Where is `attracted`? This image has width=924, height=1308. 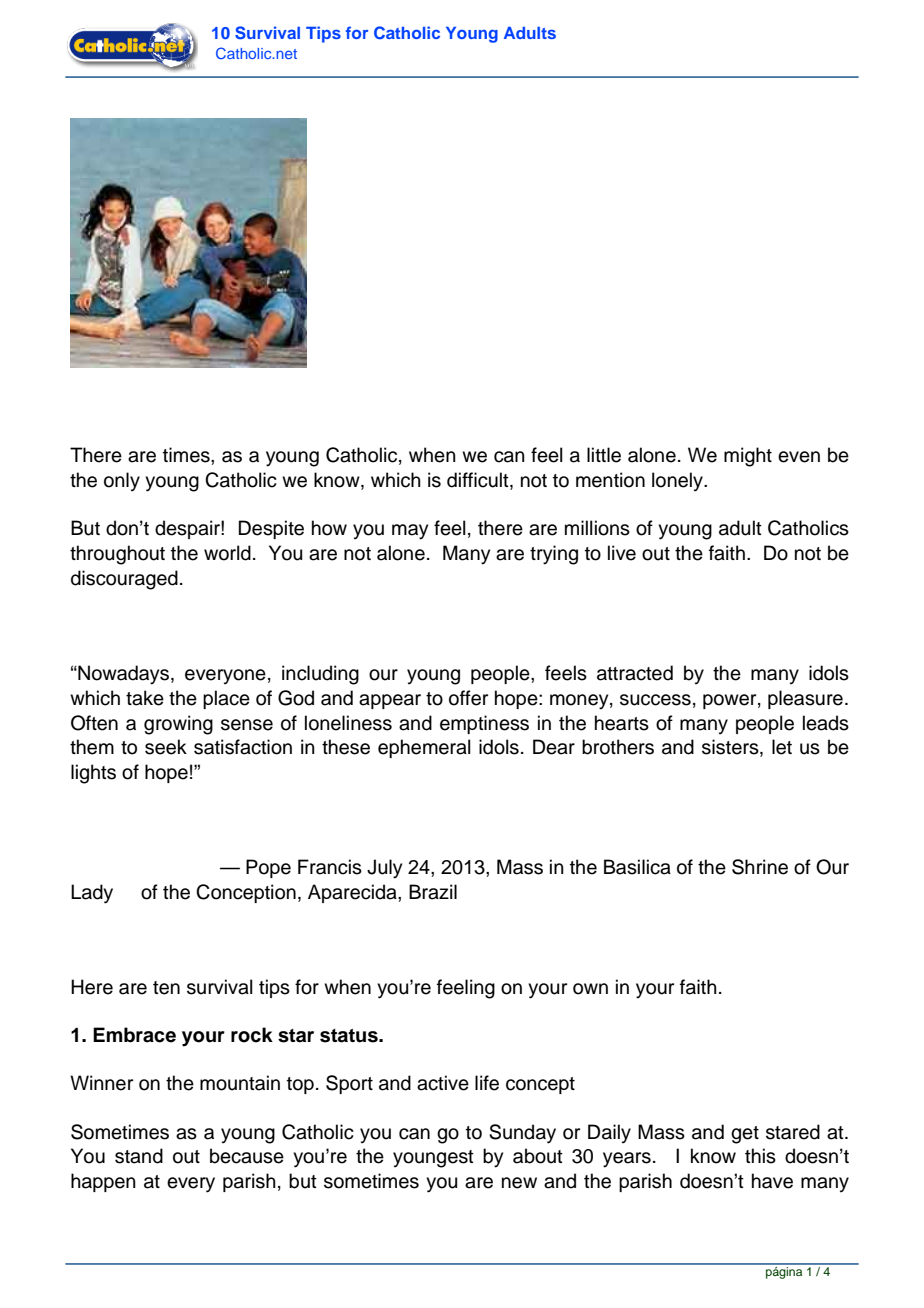
attracted is located at coordinates (635, 673).
